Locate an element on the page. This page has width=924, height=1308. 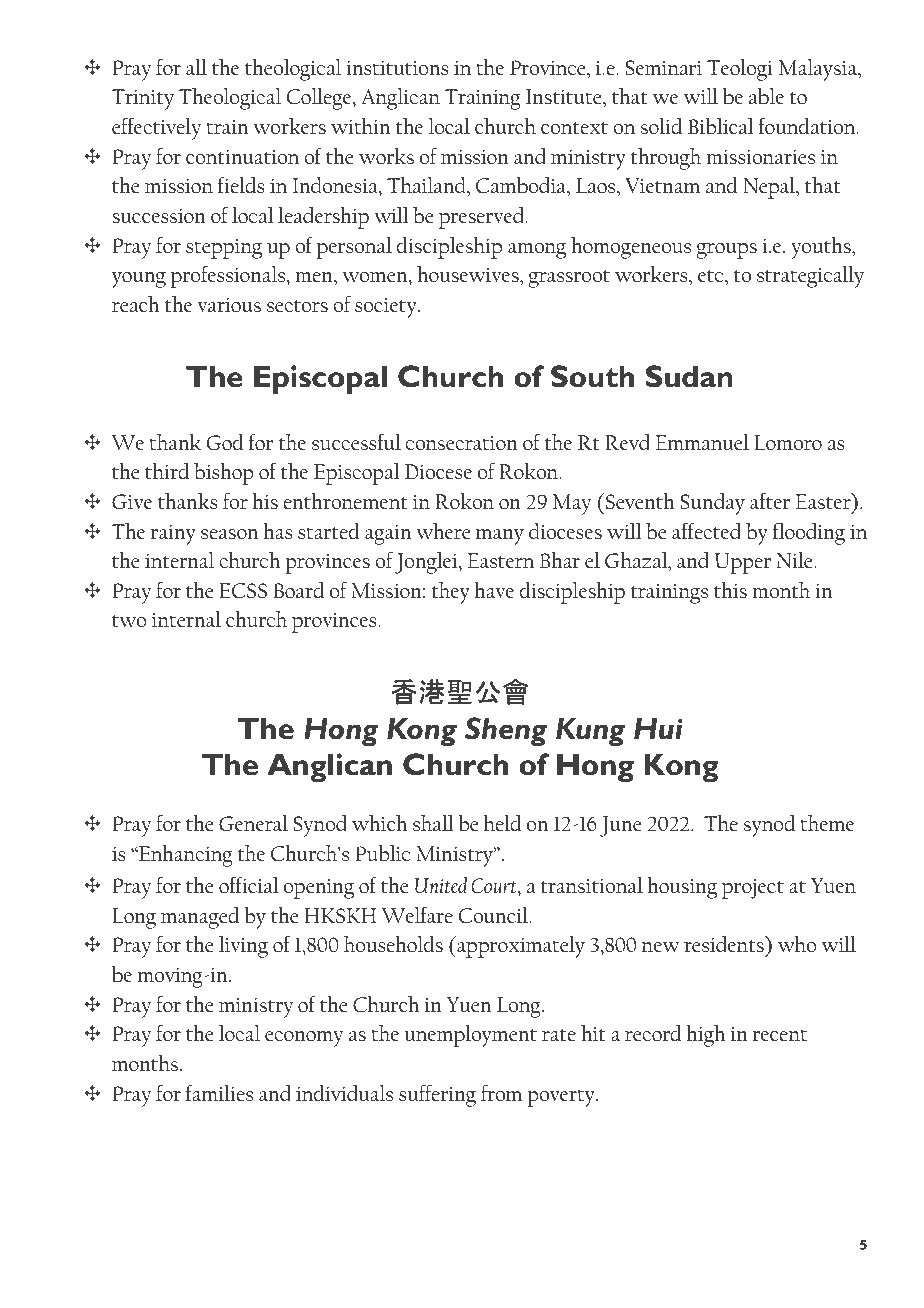
effectively is located at coordinates (157, 129).
